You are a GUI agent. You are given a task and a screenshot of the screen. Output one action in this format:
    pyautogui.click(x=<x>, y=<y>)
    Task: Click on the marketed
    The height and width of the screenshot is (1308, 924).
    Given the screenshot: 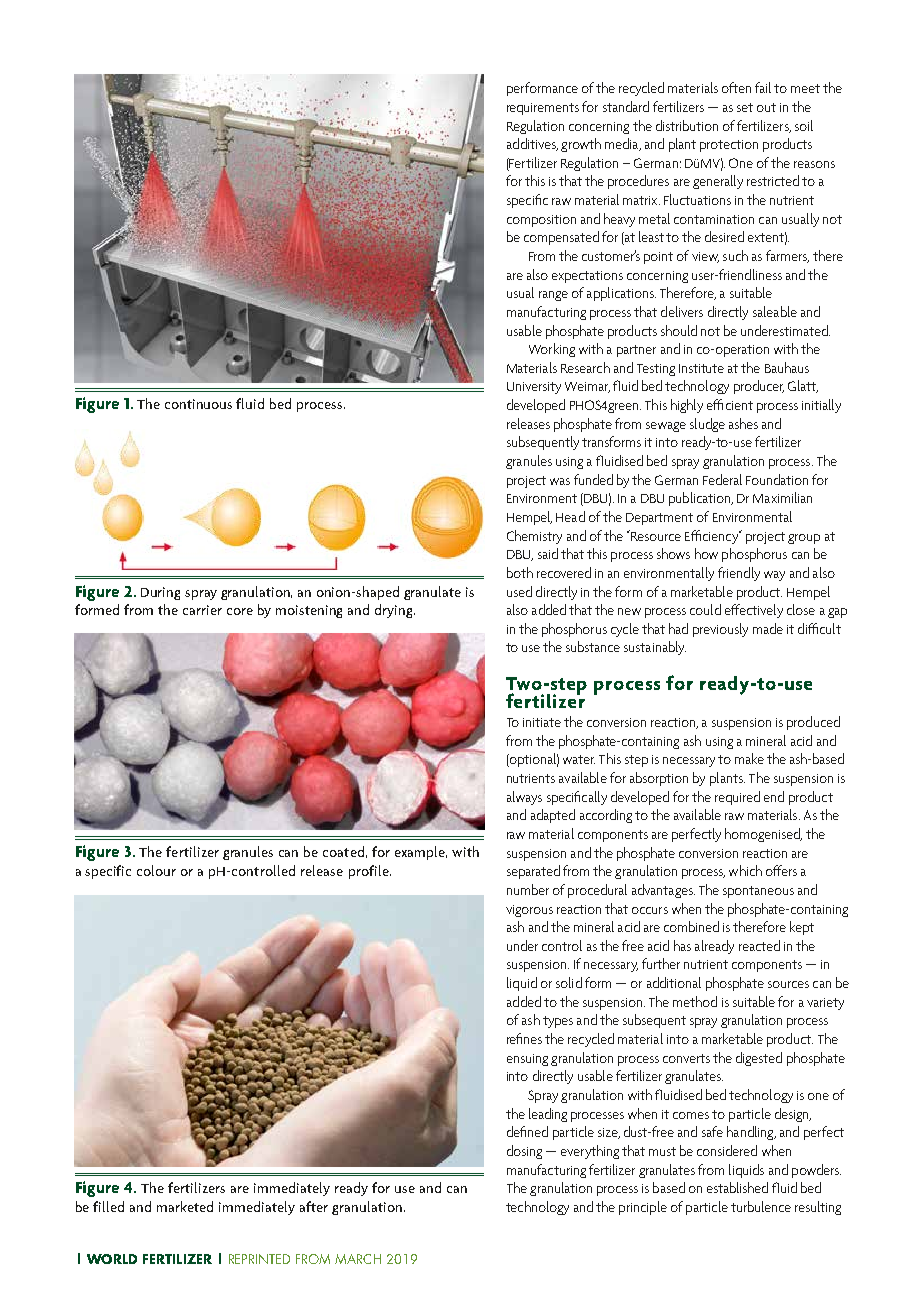 What is the action you would take?
    pyautogui.click(x=185, y=1206)
